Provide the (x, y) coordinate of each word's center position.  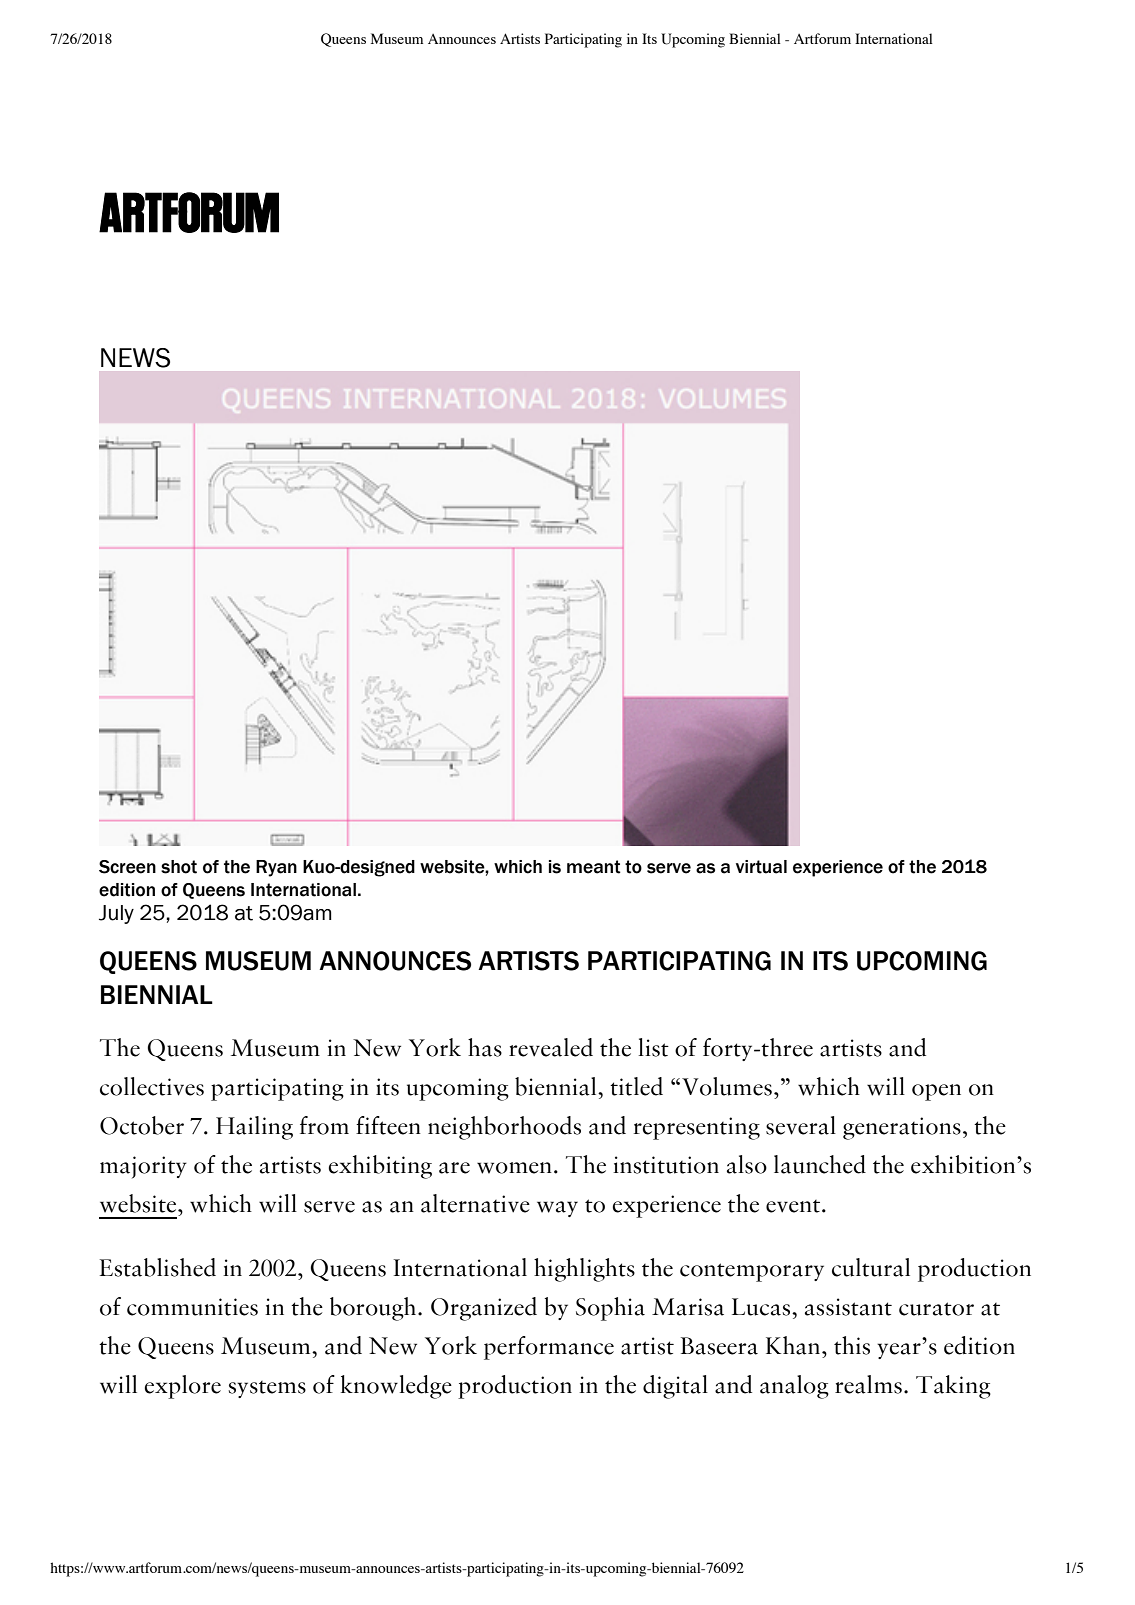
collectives (152, 1086)
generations (902, 1128)
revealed (551, 1047)
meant (594, 867)
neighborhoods (504, 1128)
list (654, 1047)
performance (549, 1348)
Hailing (254, 1128)
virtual (761, 867)
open (936, 1092)
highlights (584, 1270)
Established (158, 1267)
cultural (871, 1267)
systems (267, 1389)
